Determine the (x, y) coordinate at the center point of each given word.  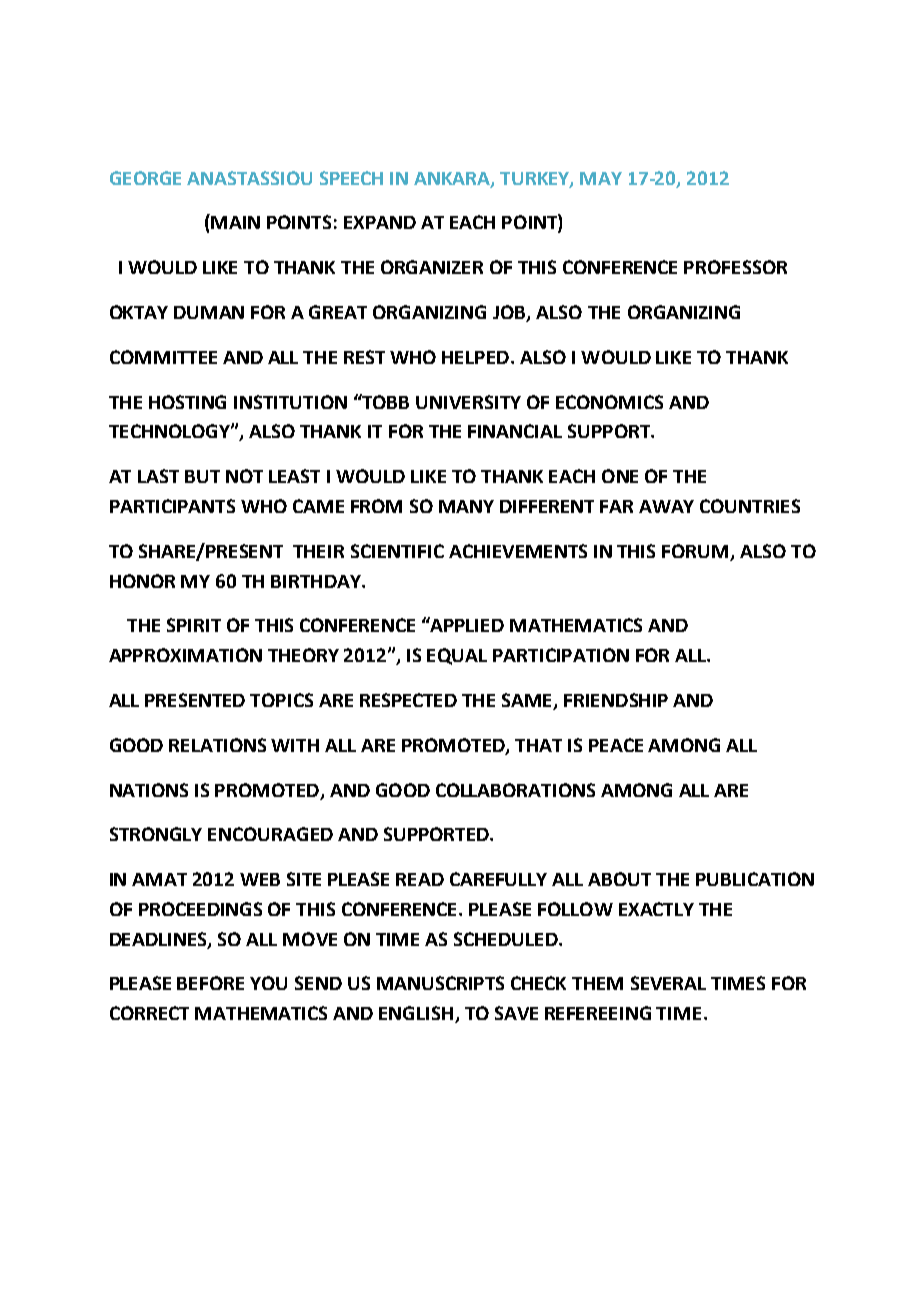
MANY (466, 506)
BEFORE (210, 983)
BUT (202, 476)
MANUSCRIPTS (440, 983)
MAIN (235, 222)
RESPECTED (408, 700)
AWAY (666, 506)
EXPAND (380, 222)
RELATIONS (217, 745)
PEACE (616, 745)
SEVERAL (668, 983)
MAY (601, 178)
